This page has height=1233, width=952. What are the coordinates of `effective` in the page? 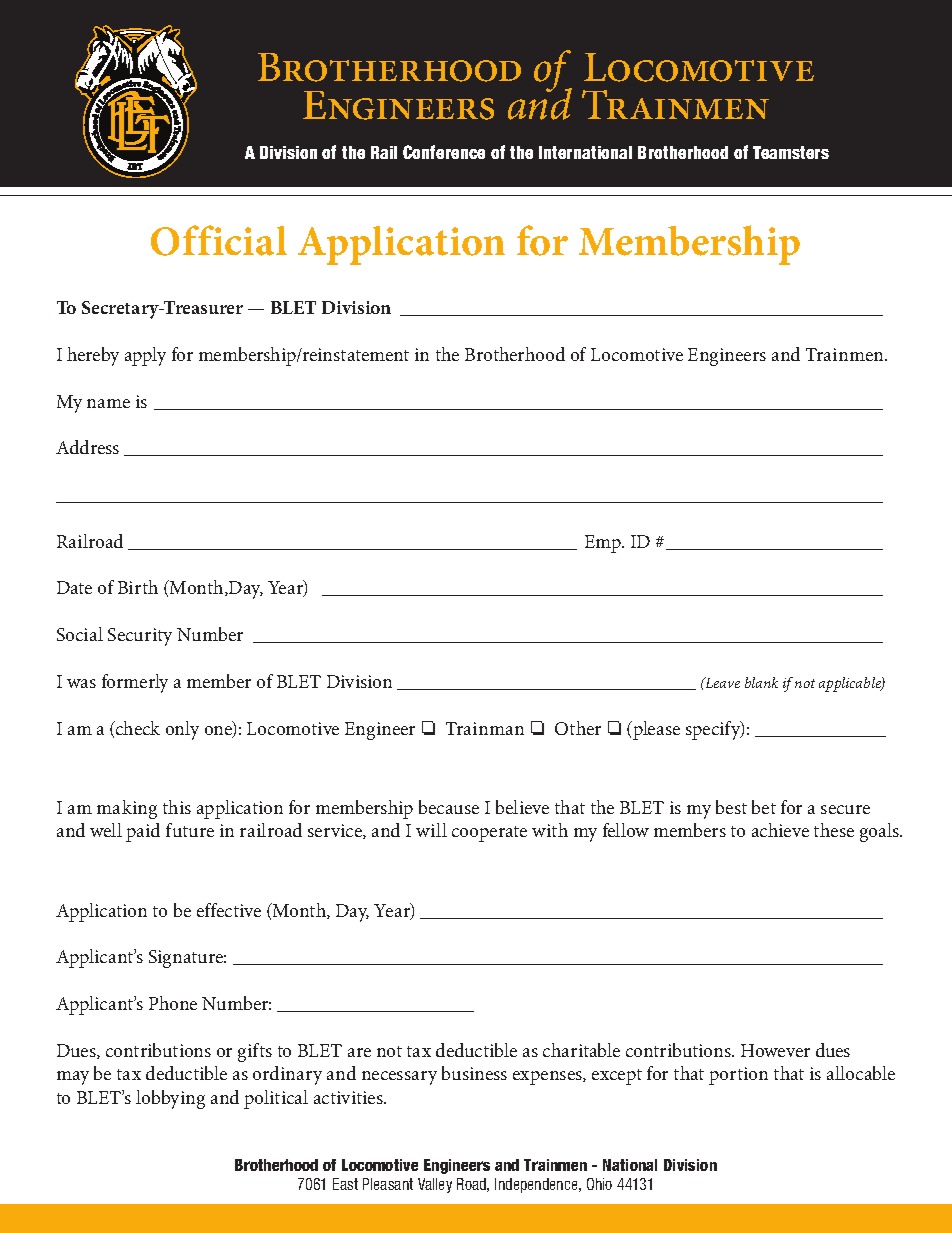 It's located at (229, 910).
